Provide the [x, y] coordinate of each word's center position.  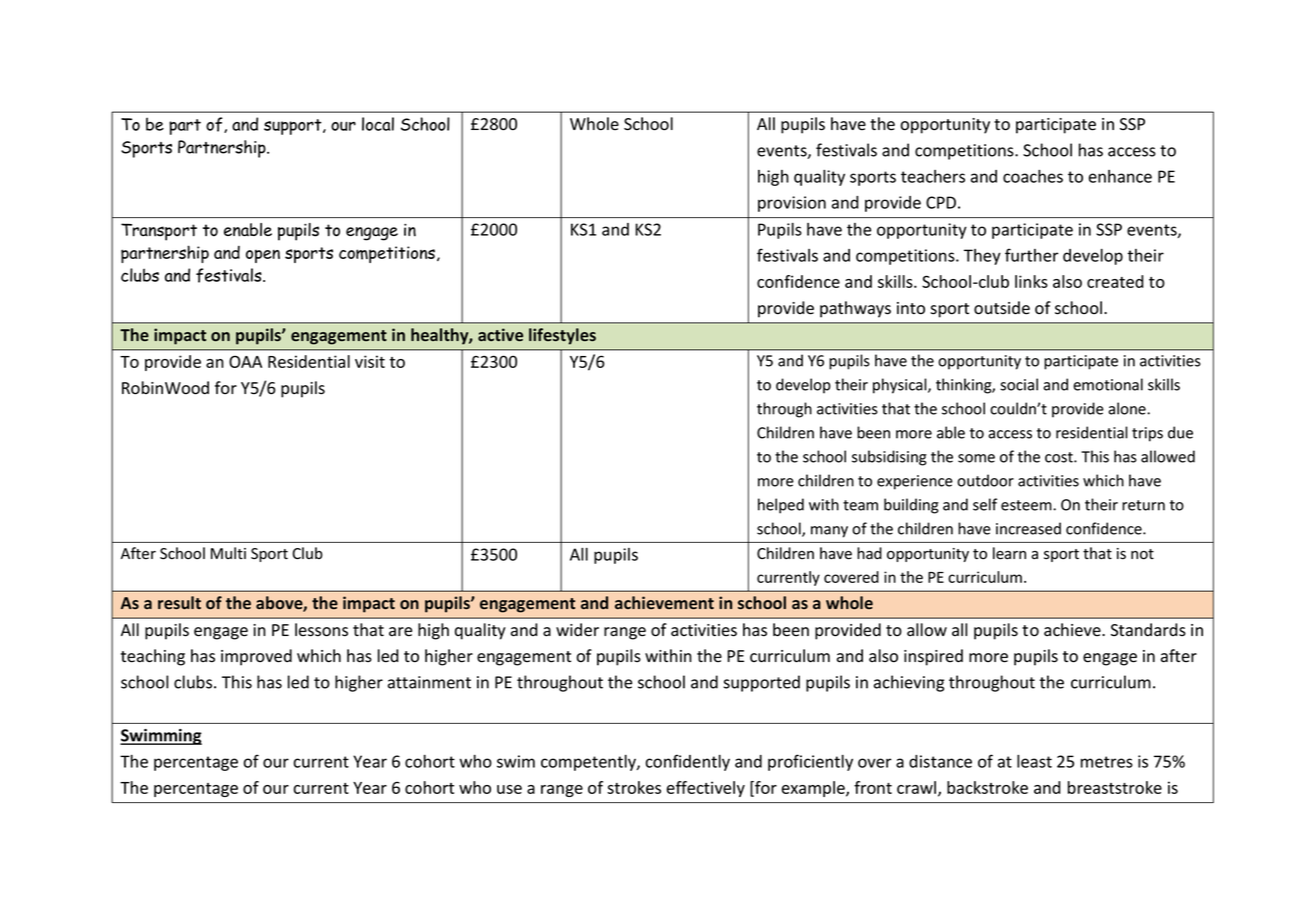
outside [1002, 308]
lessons [321, 630]
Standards [1148, 630]
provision [792, 204]
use [509, 789]
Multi [228, 553]
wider [577, 630]
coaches [1033, 176]
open [263, 256]
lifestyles [562, 336]
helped [781, 506]
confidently [688, 762]
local [378, 124]
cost [1060, 457]
